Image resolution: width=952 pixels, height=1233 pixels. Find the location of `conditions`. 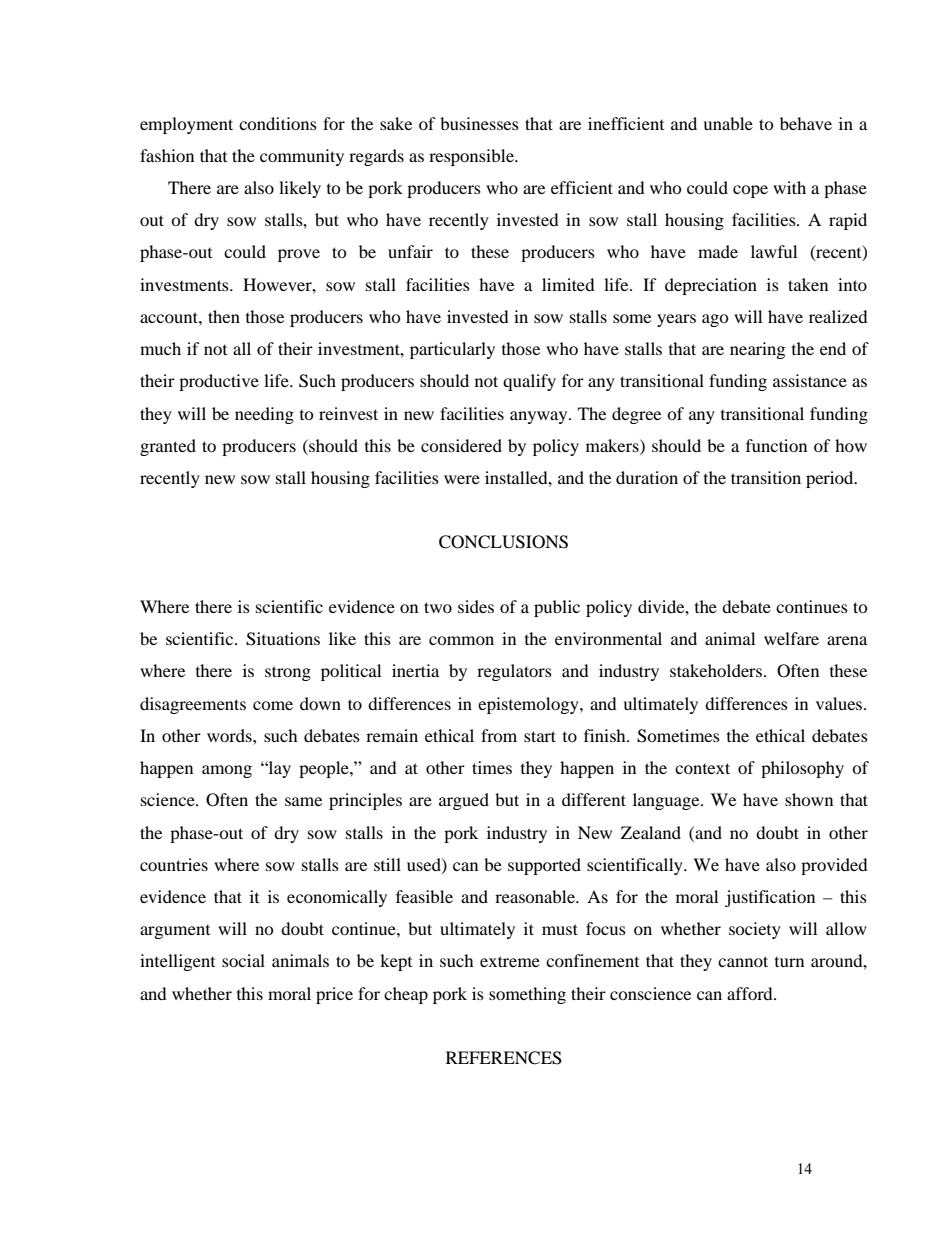

conditions is located at coordinates (278, 123).
